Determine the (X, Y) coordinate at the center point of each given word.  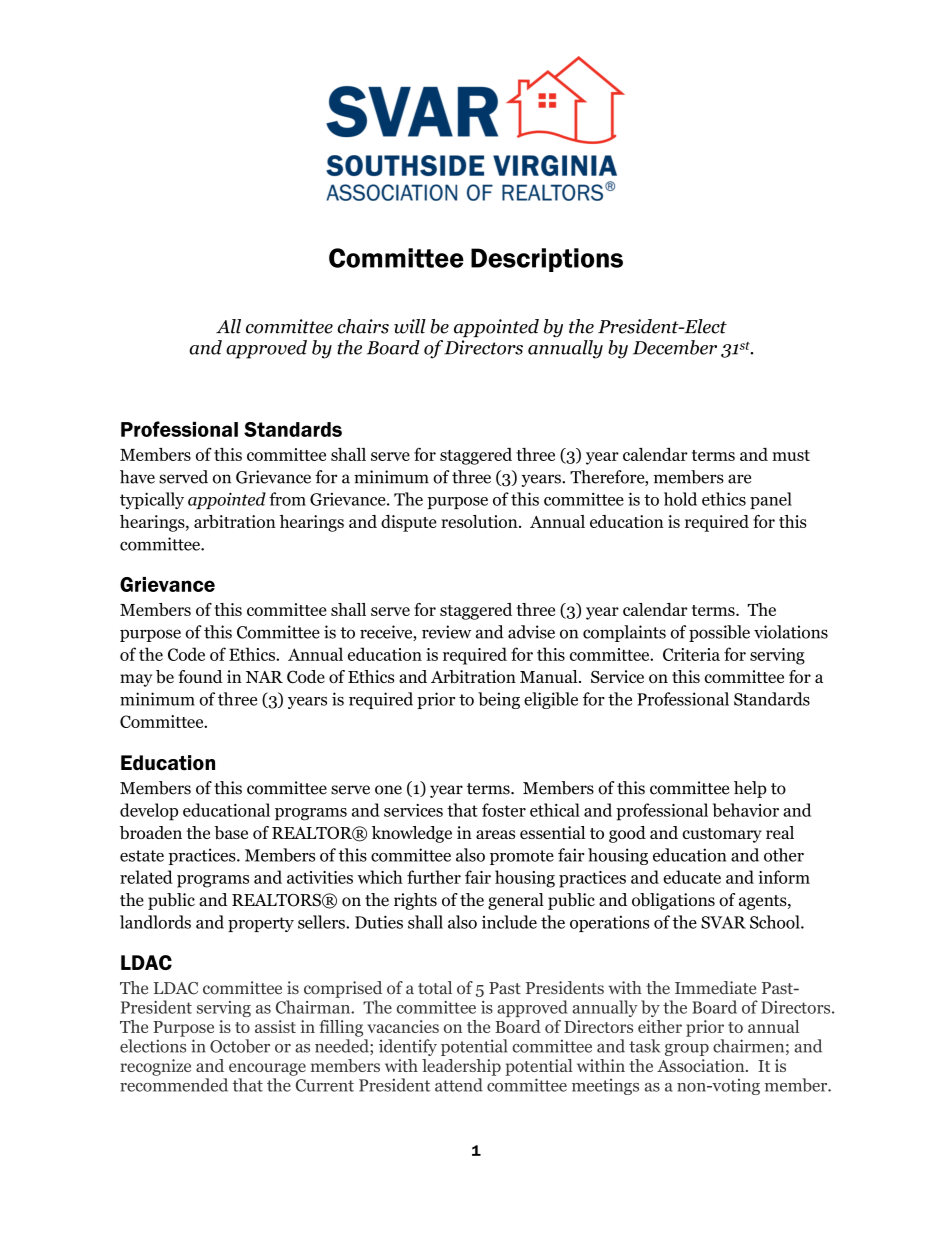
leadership (461, 1067)
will (410, 326)
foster (504, 810)
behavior (746, 810)
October (240, 1046)
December (675, 347)
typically (152, 500)
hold (680, 499)
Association (702, 1065)
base (231, 833)
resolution (480, 521)
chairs (363, 326)
